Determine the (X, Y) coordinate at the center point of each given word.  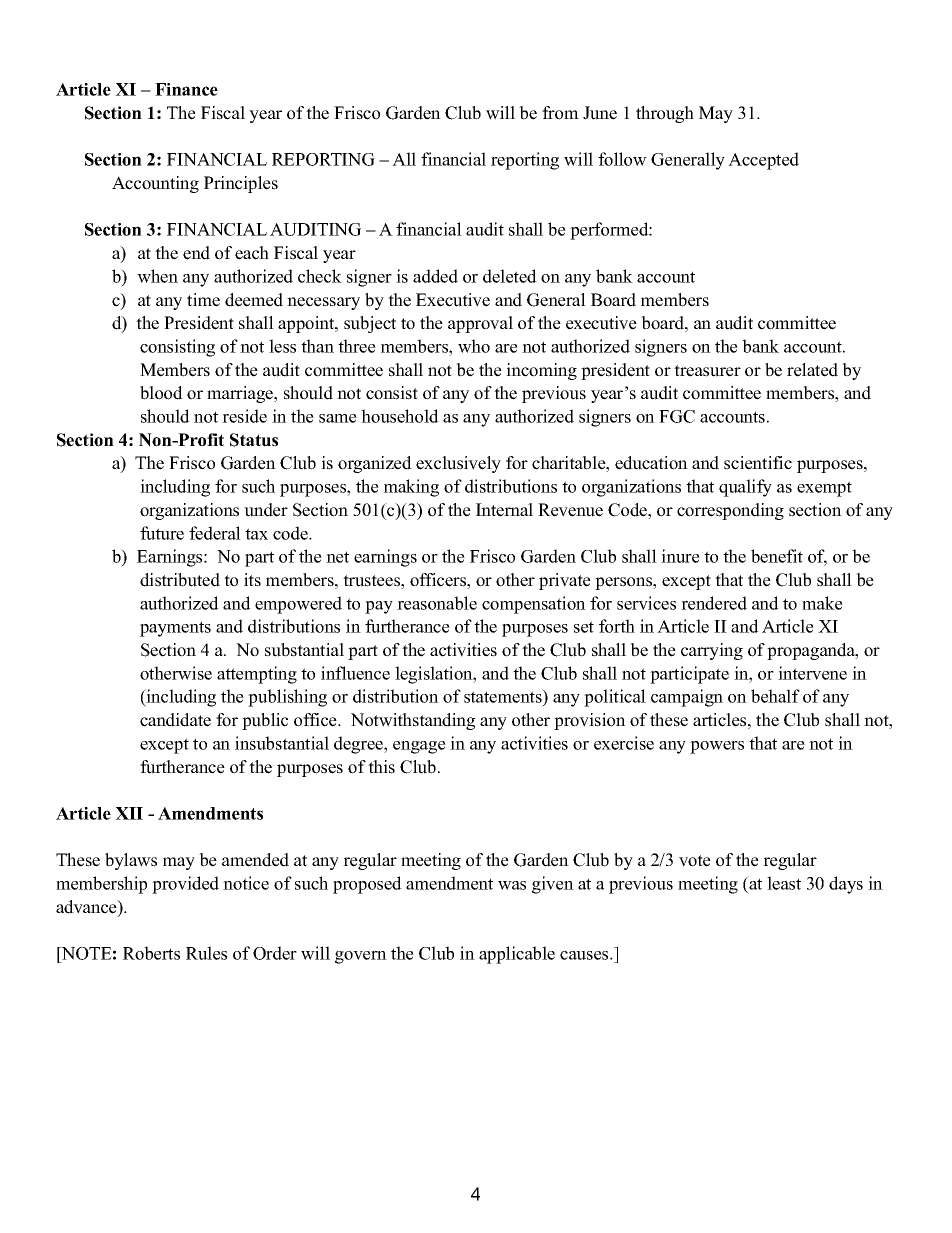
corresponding (730, 511)
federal (215, 533)
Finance (186, 89)
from (560, 113)
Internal (504, 510)
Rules (206, 953)
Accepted (763, 161)
